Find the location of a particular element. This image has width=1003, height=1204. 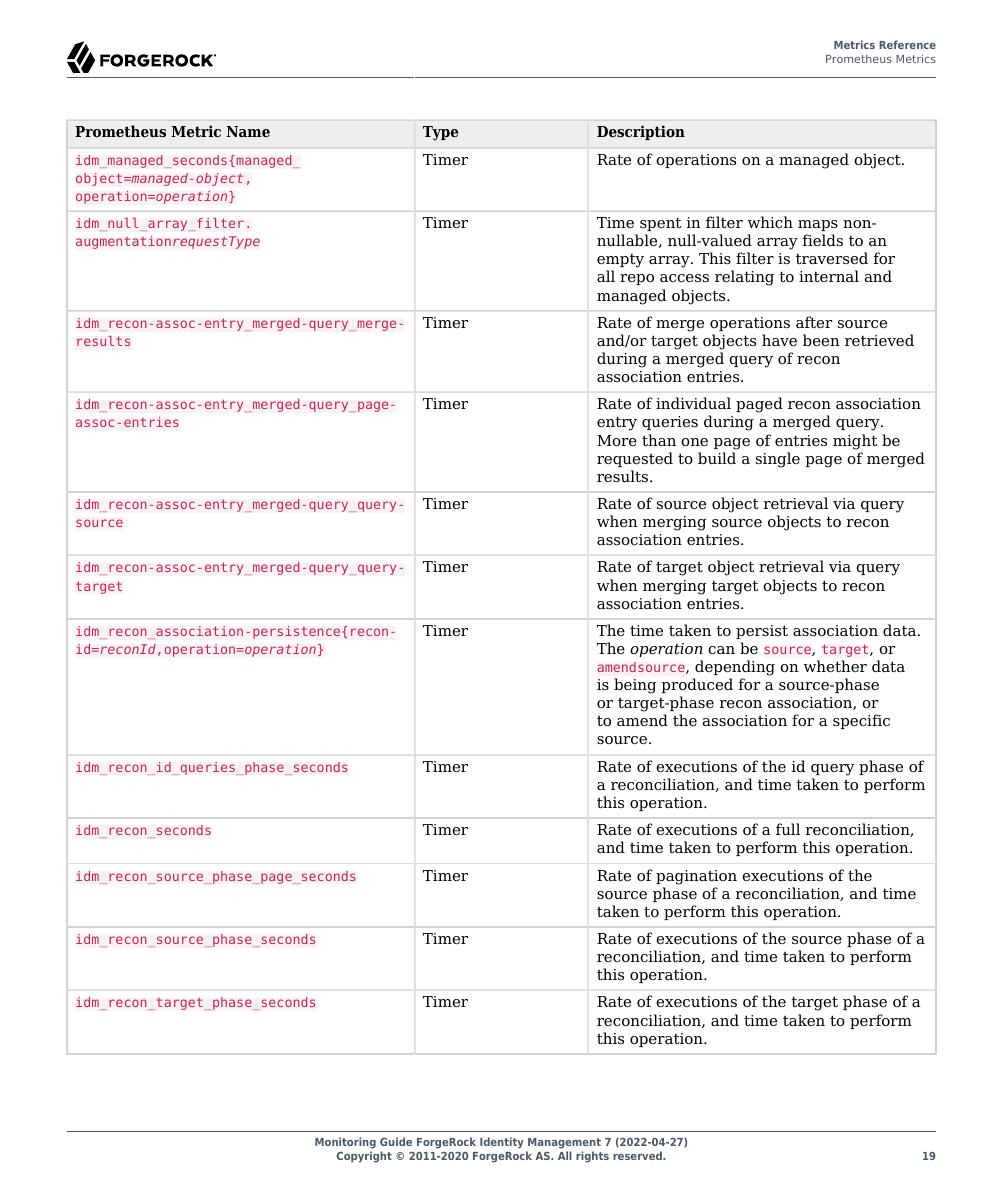

Management is located at coordinates (563, 1145).
